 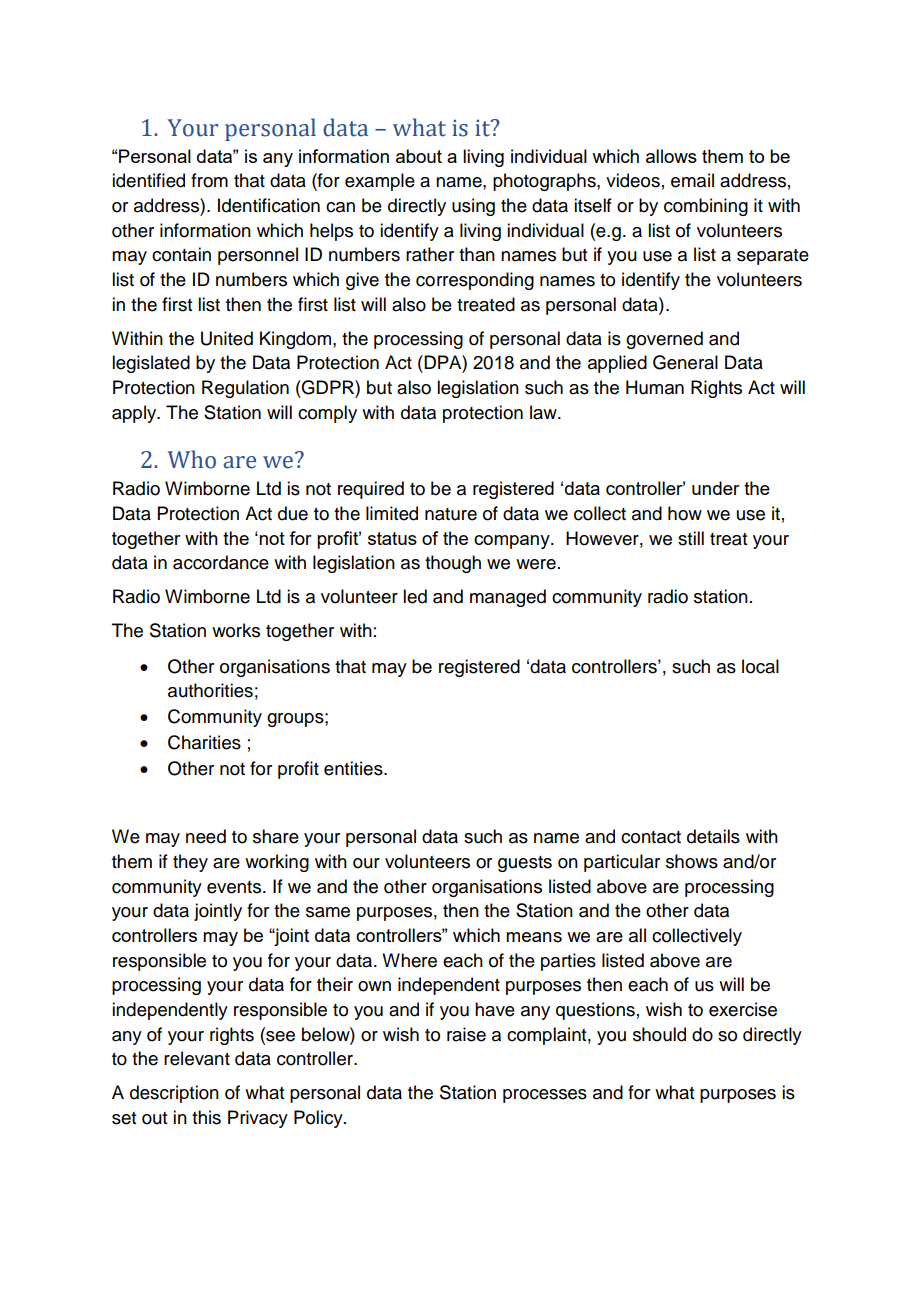 What do you see at coordinates (659, 1034) in the screenshot?
I see `should` at bounding box center [659, 1034].
